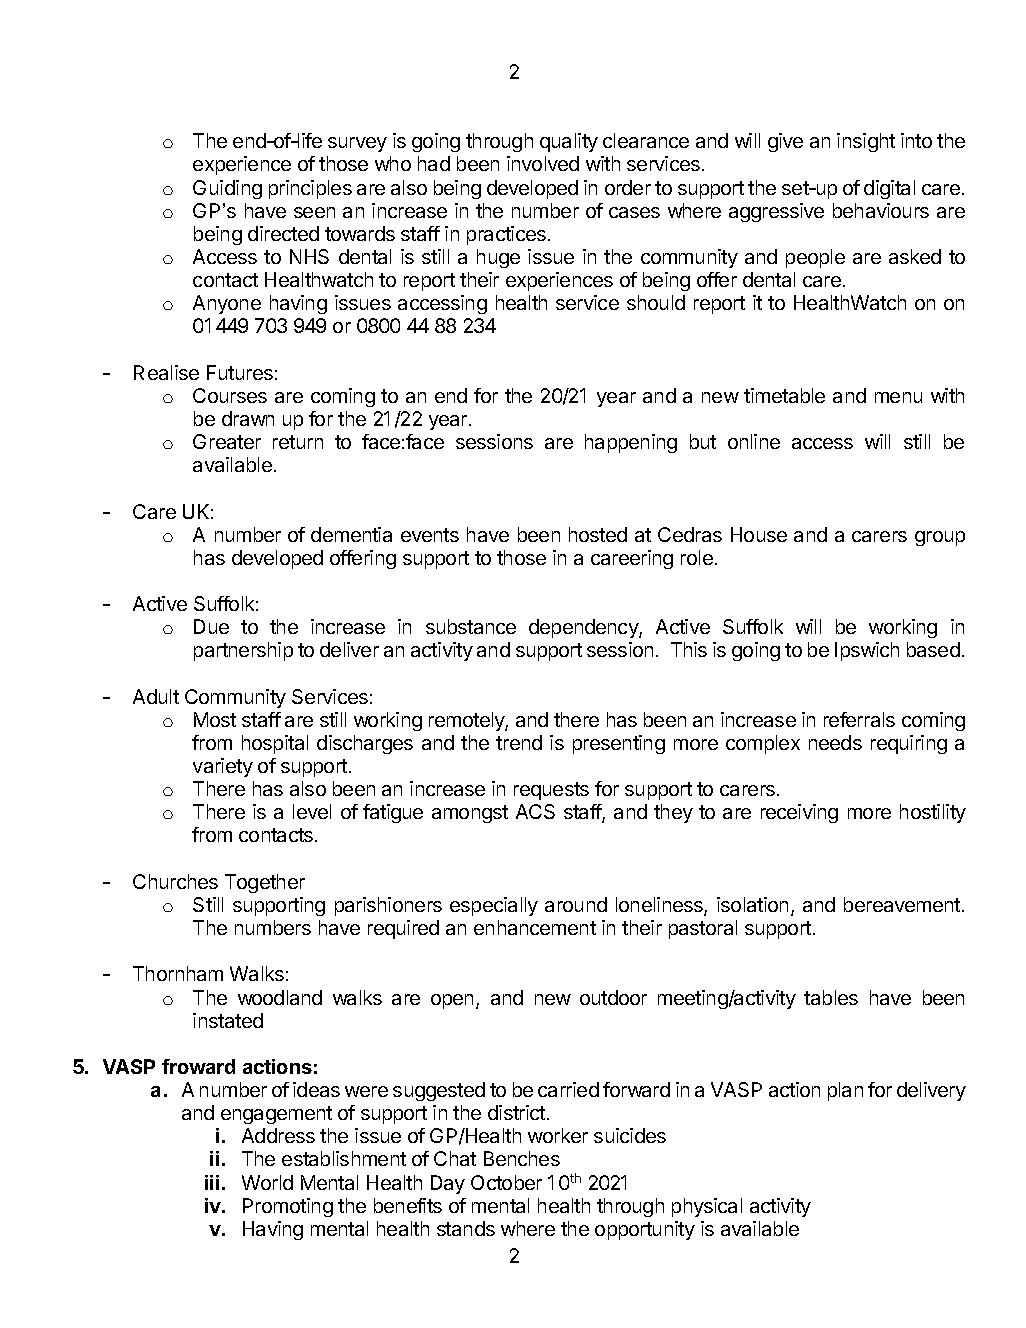 This page has height=1328, width=1026. Describe the element at coordinates (243, 651) in the page. I see `partnership` at that location.
